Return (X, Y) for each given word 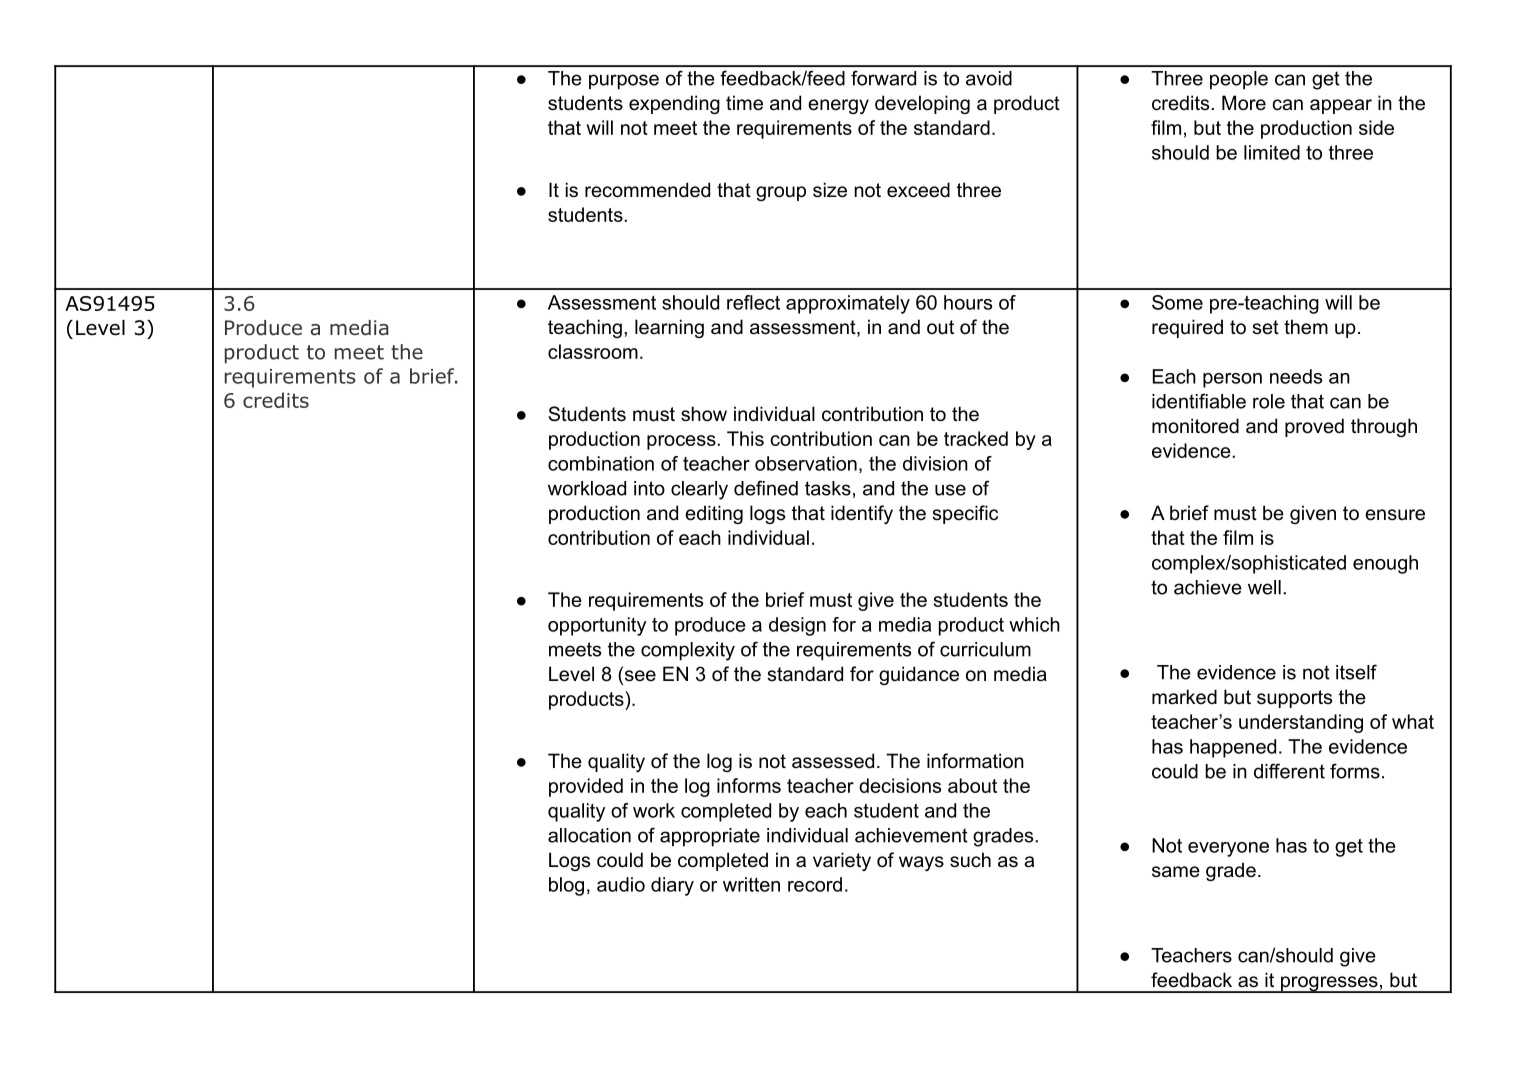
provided (586, 787)
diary (672, 886)
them (1306, 327)
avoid (989, 78)
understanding (1301, 723)
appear (1341, 106)
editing (714, 514)
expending (674, 104)
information (975, 761)
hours (968, 302)
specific (965, 514)
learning (669, 328)
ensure (1395, 515)
